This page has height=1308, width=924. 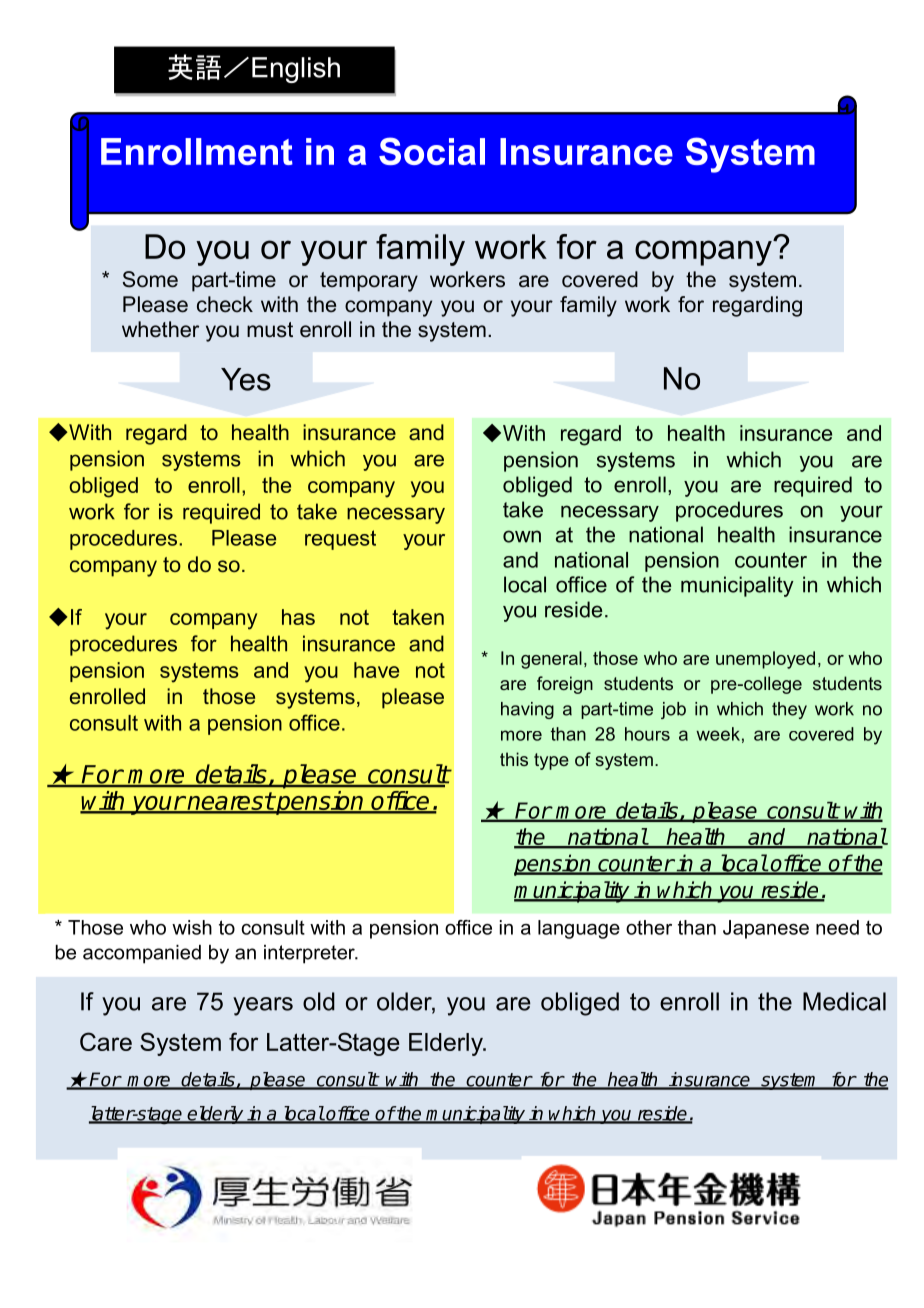 What do you see at coordinates (514, 759) in the page?
I see `this` at bounding box center [514, 759].
